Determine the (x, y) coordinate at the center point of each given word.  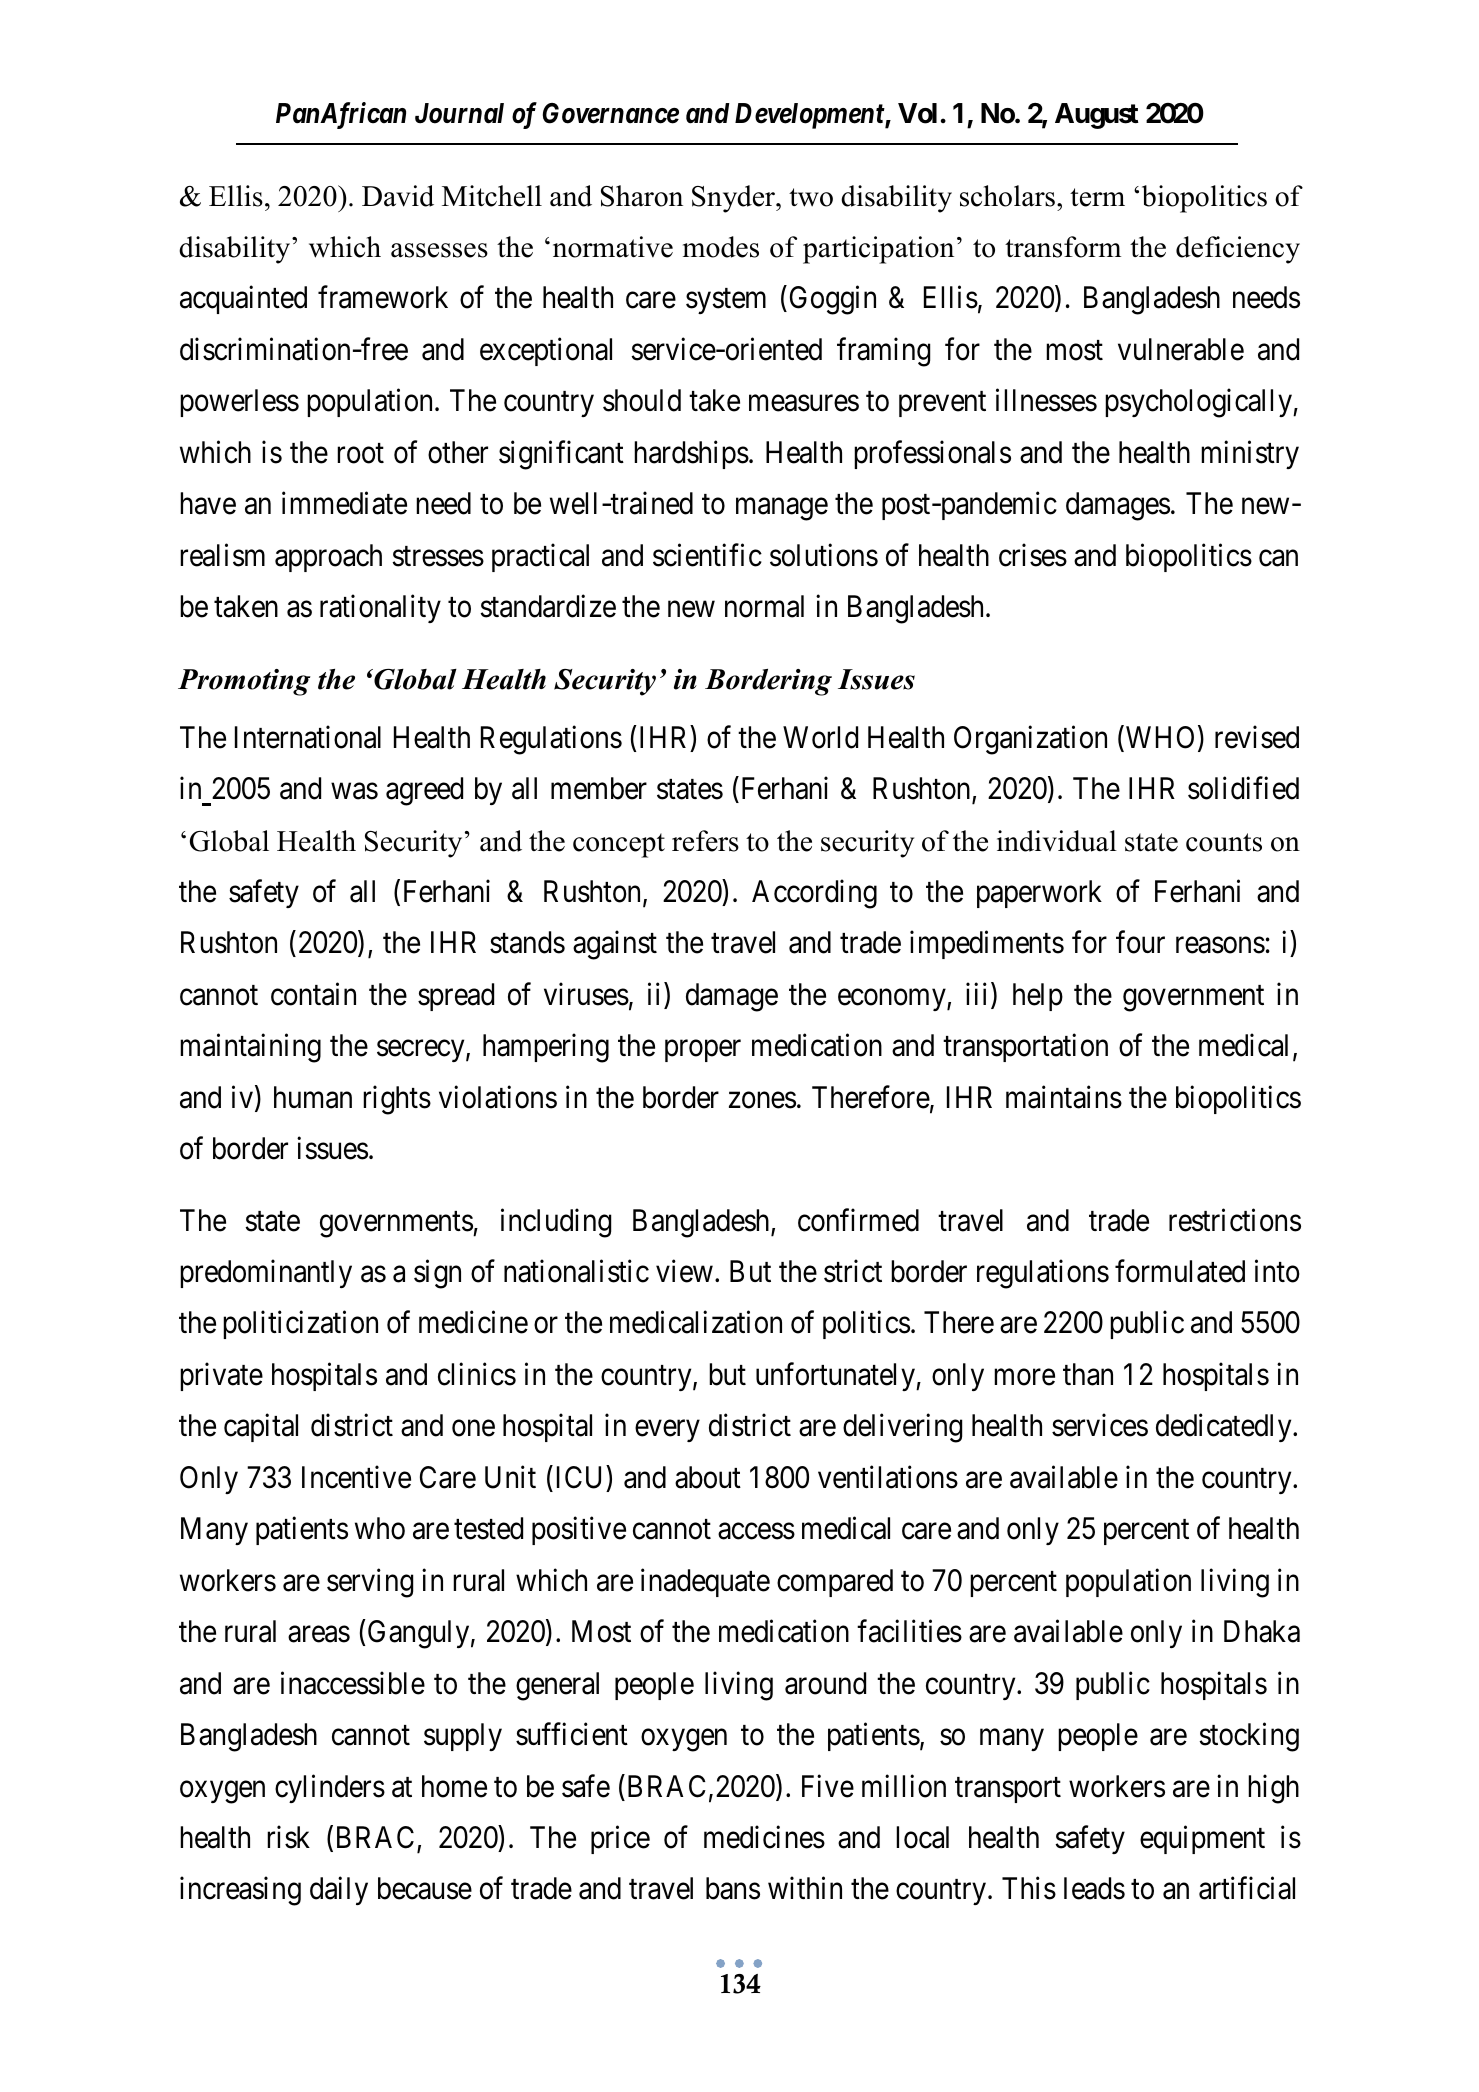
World (820, 737)
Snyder (734, 199)
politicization (300, 1325)
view (684, 1271)
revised (1257, 737)
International (308, 737)
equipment (1202, 1840)
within (805, 1888)
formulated (1180, 1271)
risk (288, 1837)
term (1097, 197)
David (398, 196)
